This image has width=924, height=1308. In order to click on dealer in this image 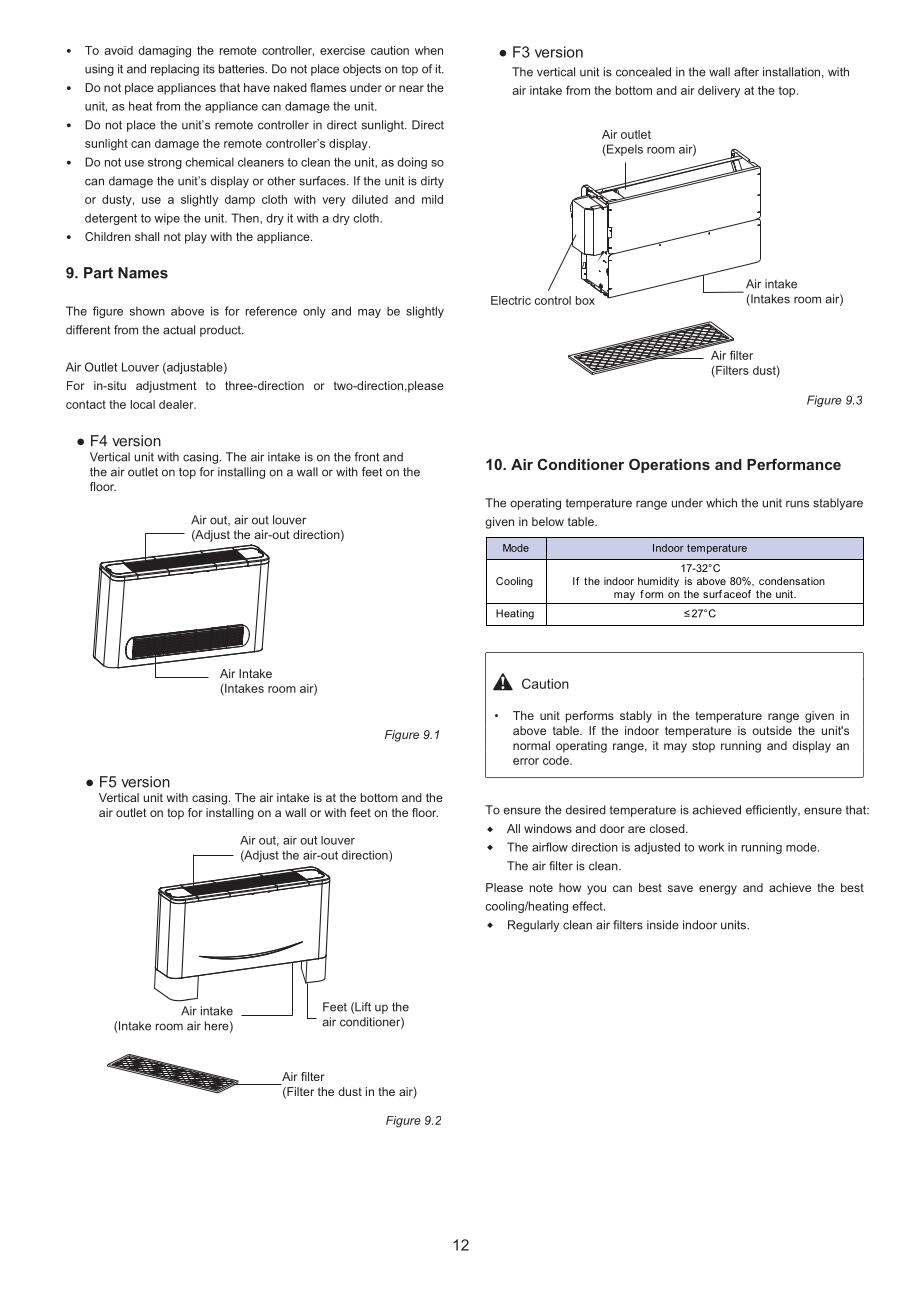, I will do `click(177, 404)`.
